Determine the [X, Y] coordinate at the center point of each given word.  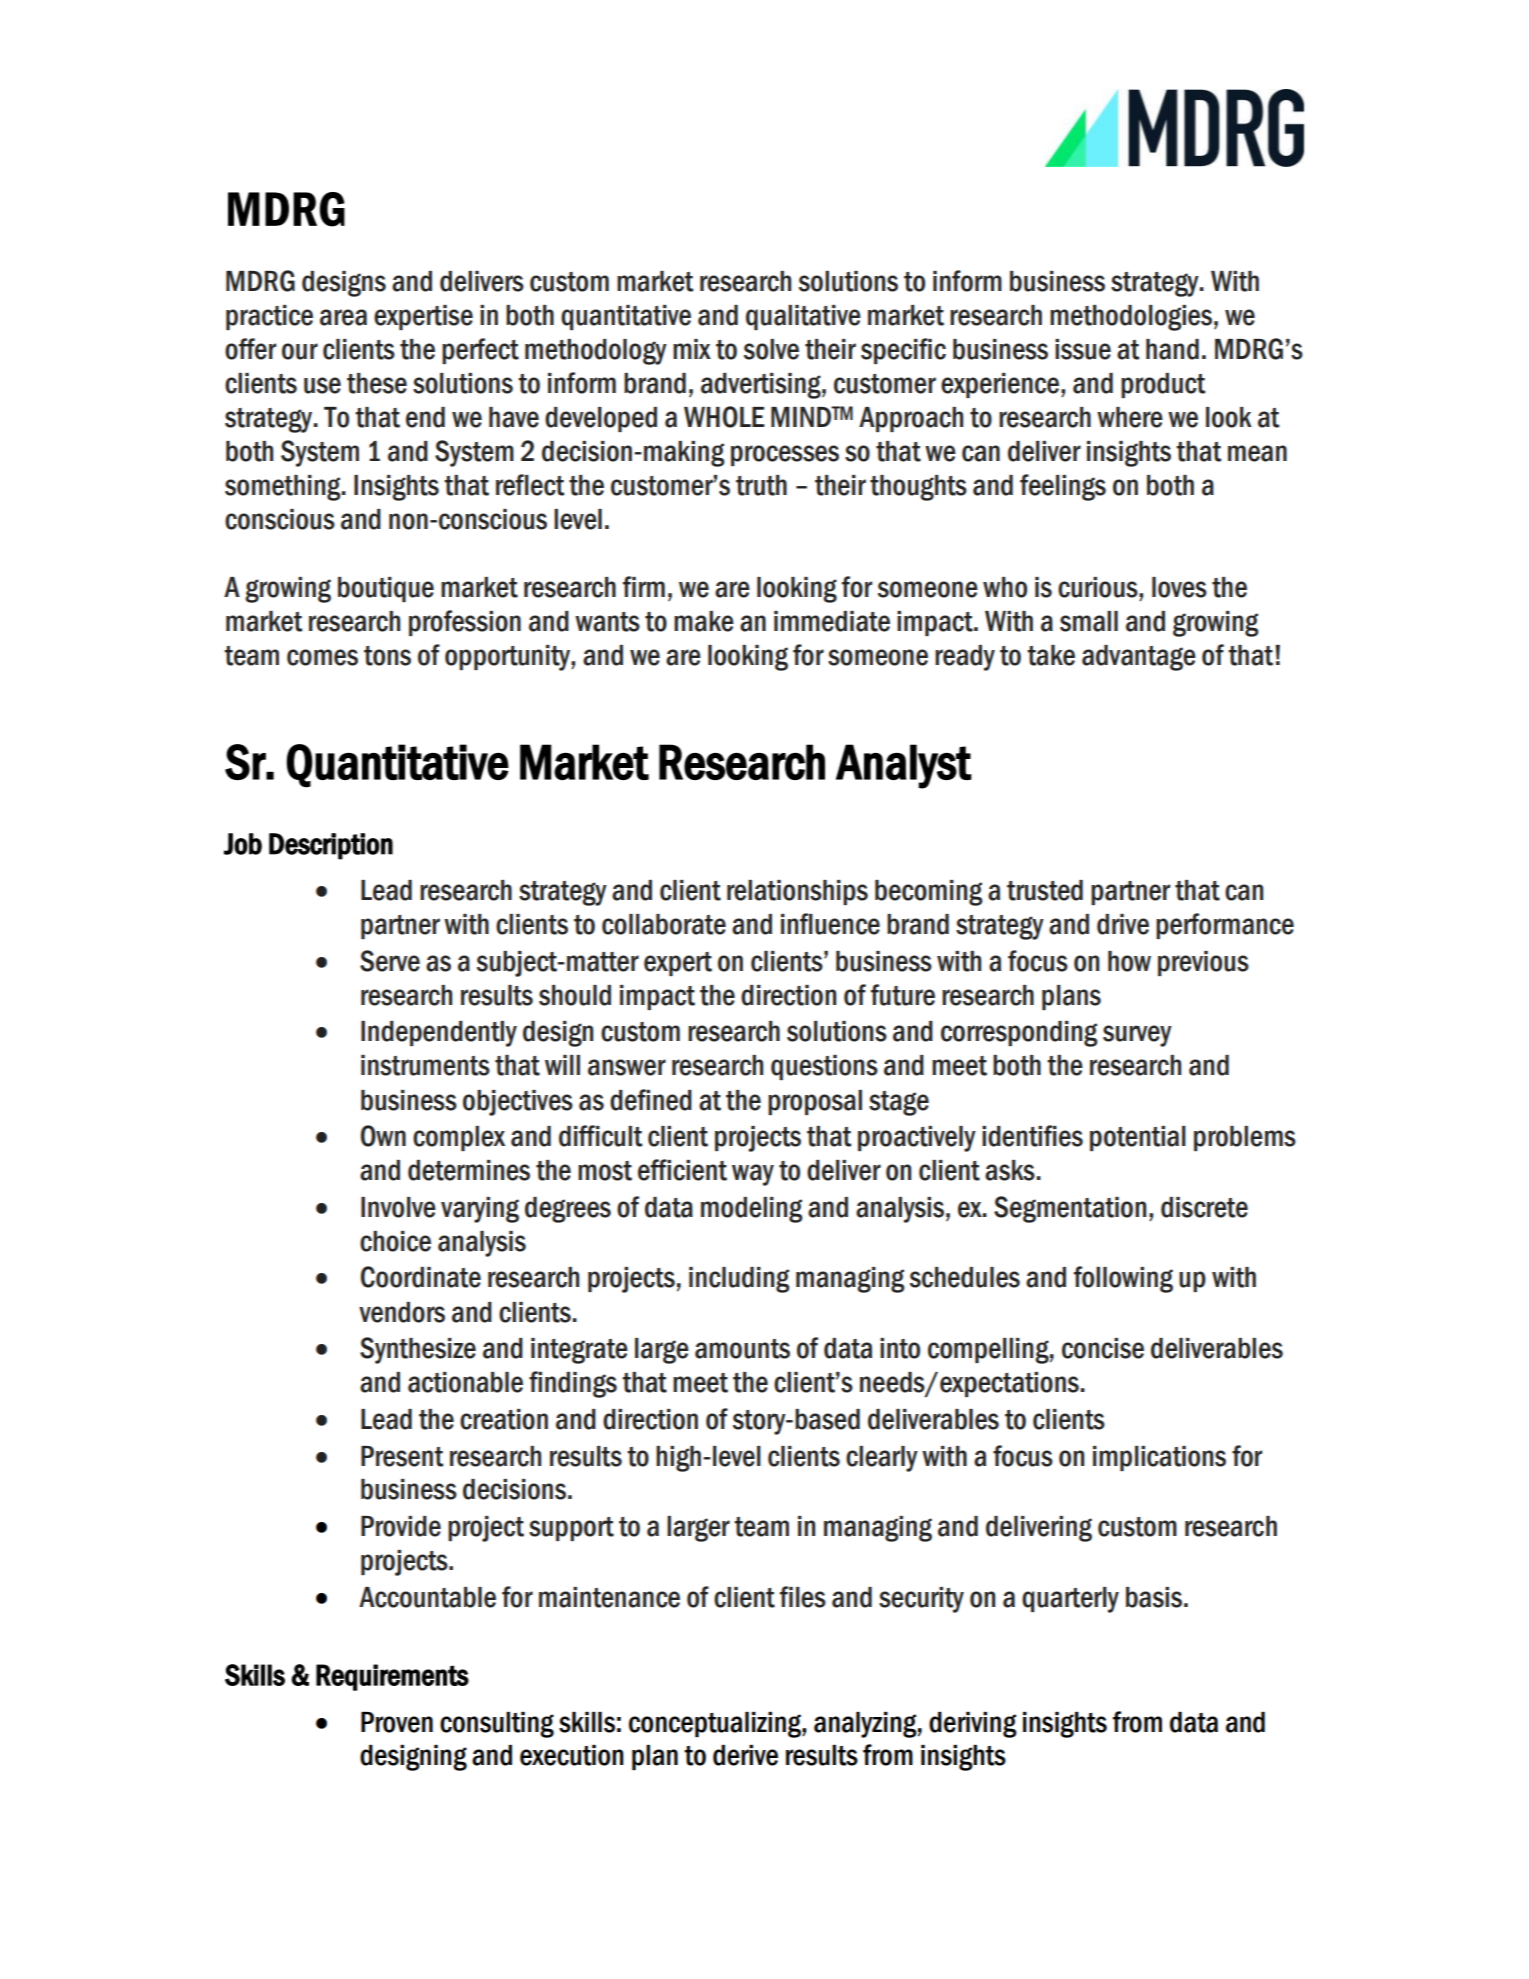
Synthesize [418, 1350]
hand [1172, 349]
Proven [397, 1722]
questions [824, 1067]
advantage [1139, 658]
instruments [425, 1065]
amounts [742, 1349]
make [704, 621]
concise [1103, 1348]
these [377, 383]
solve [771, 349]
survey [1137, 1036]
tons [387, 656]
